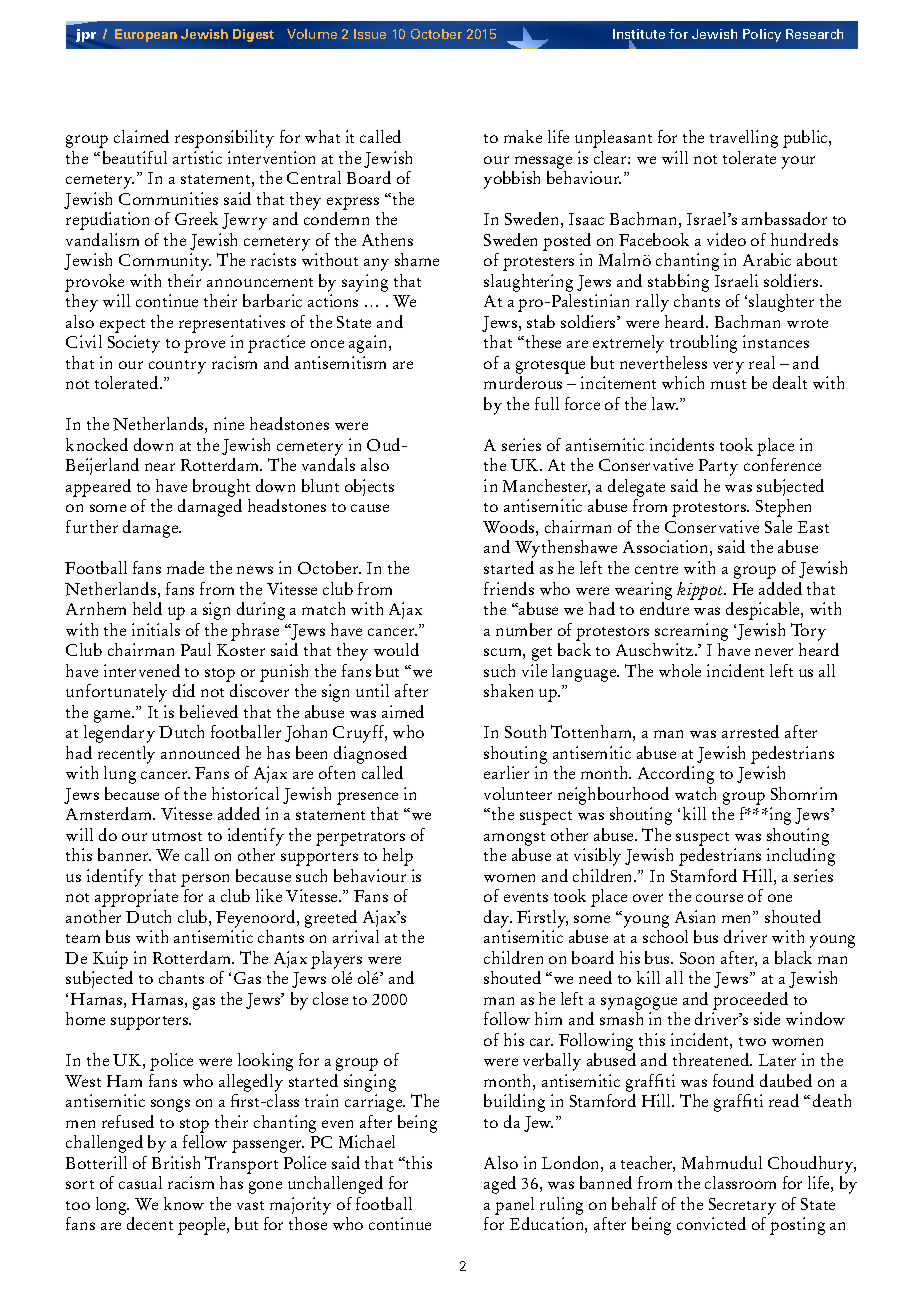 This screenshot has height=1308, width=924. What do you see at coordinates (184, 1203) in the screenshot?
I see `know` at bounding box center [184, 1203].
